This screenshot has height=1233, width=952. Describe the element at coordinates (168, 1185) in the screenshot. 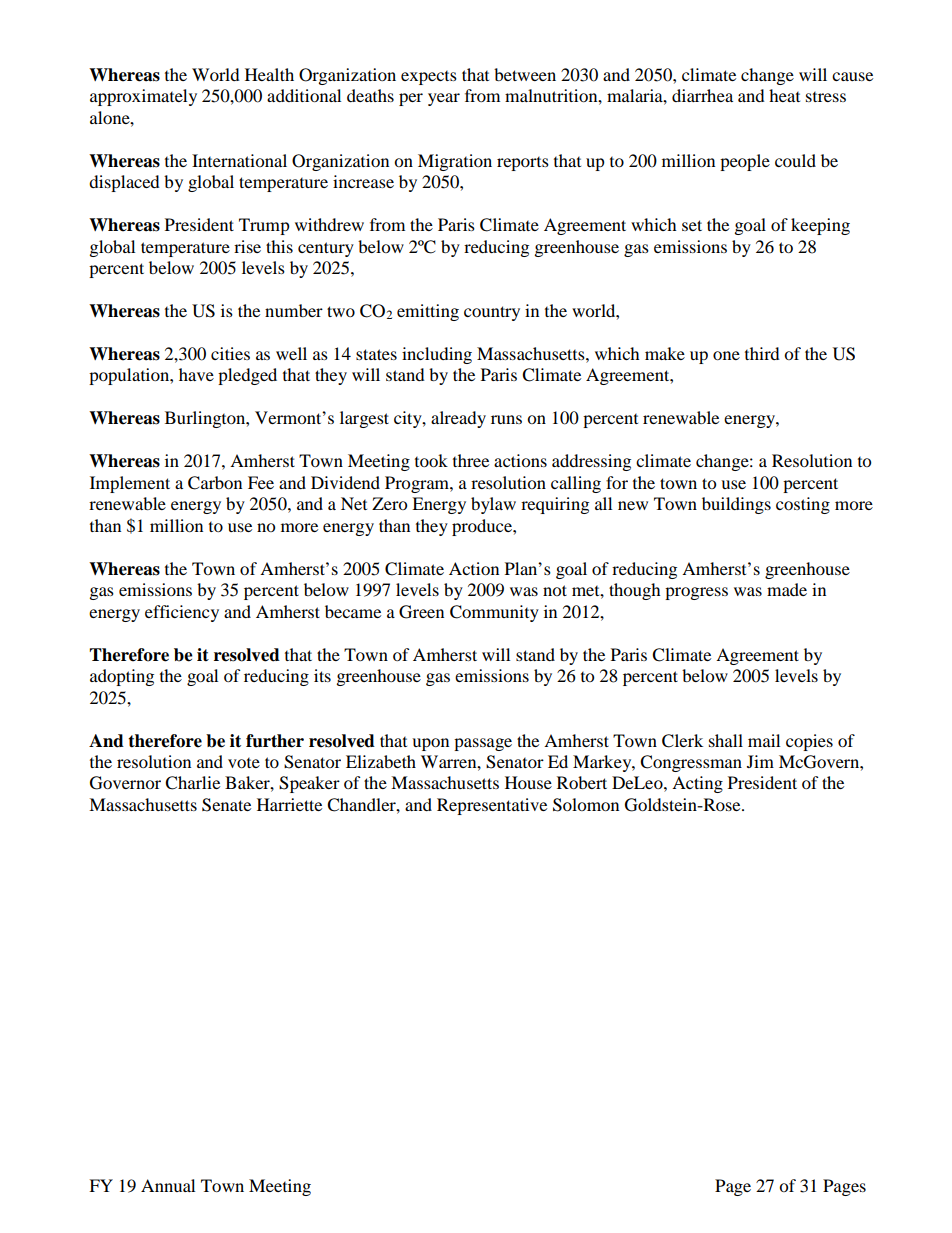

I see `Annual` at that location.
